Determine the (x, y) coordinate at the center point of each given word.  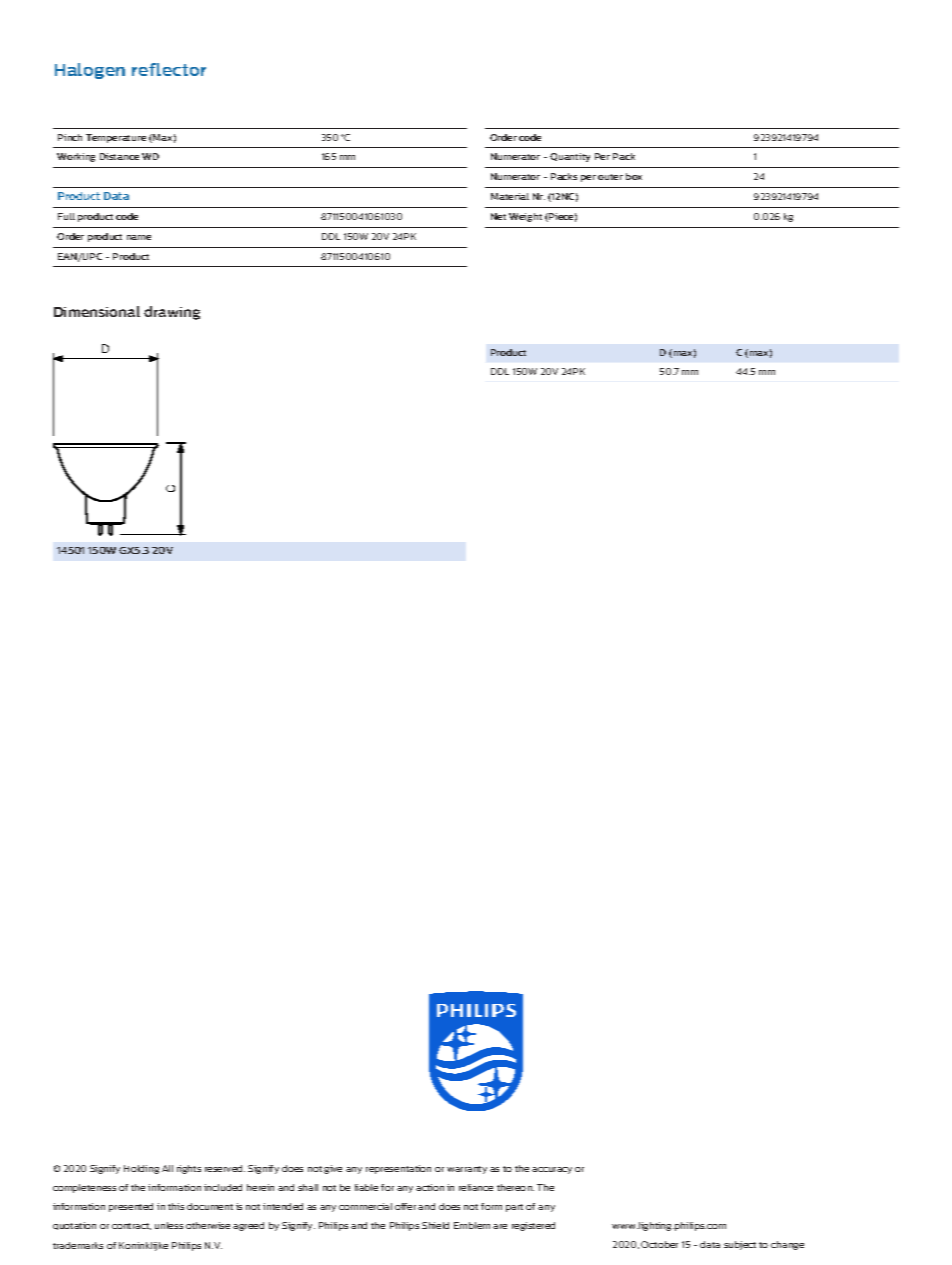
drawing (172, 313)
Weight (525, 217)
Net (498, 216)
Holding (141, 1169)
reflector (169, 69)
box (634, 176)
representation (398, 1169)
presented (131, 1207)
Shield (435, 1225)
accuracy (552, 1170)
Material (510, 196)
